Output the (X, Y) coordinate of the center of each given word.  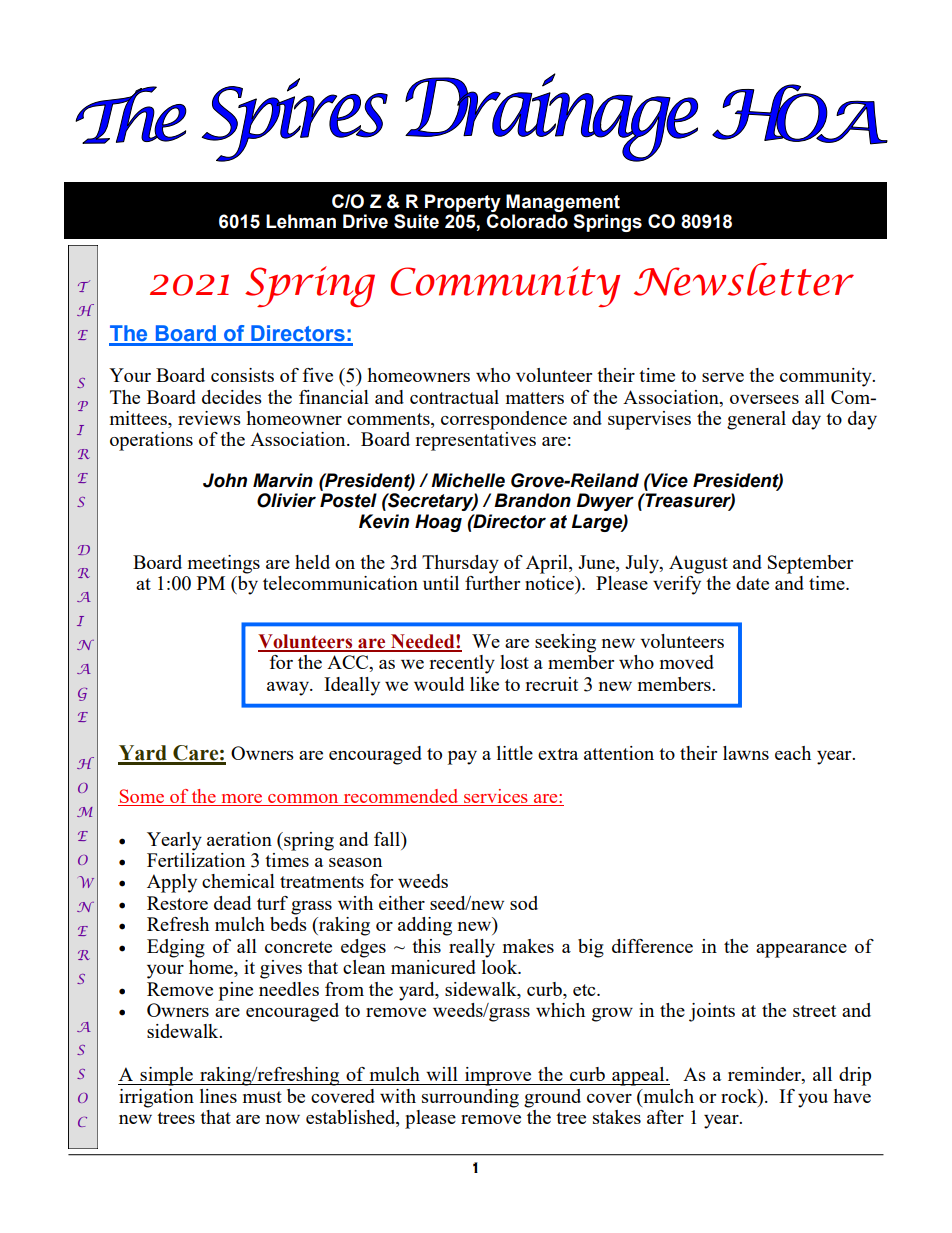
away (289, 689)
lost (514, 662)
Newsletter (744, 279)
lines (218, 1096)
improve (498, 1076)
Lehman (301, 221)
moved (687, 662)
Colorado (527, 221)
